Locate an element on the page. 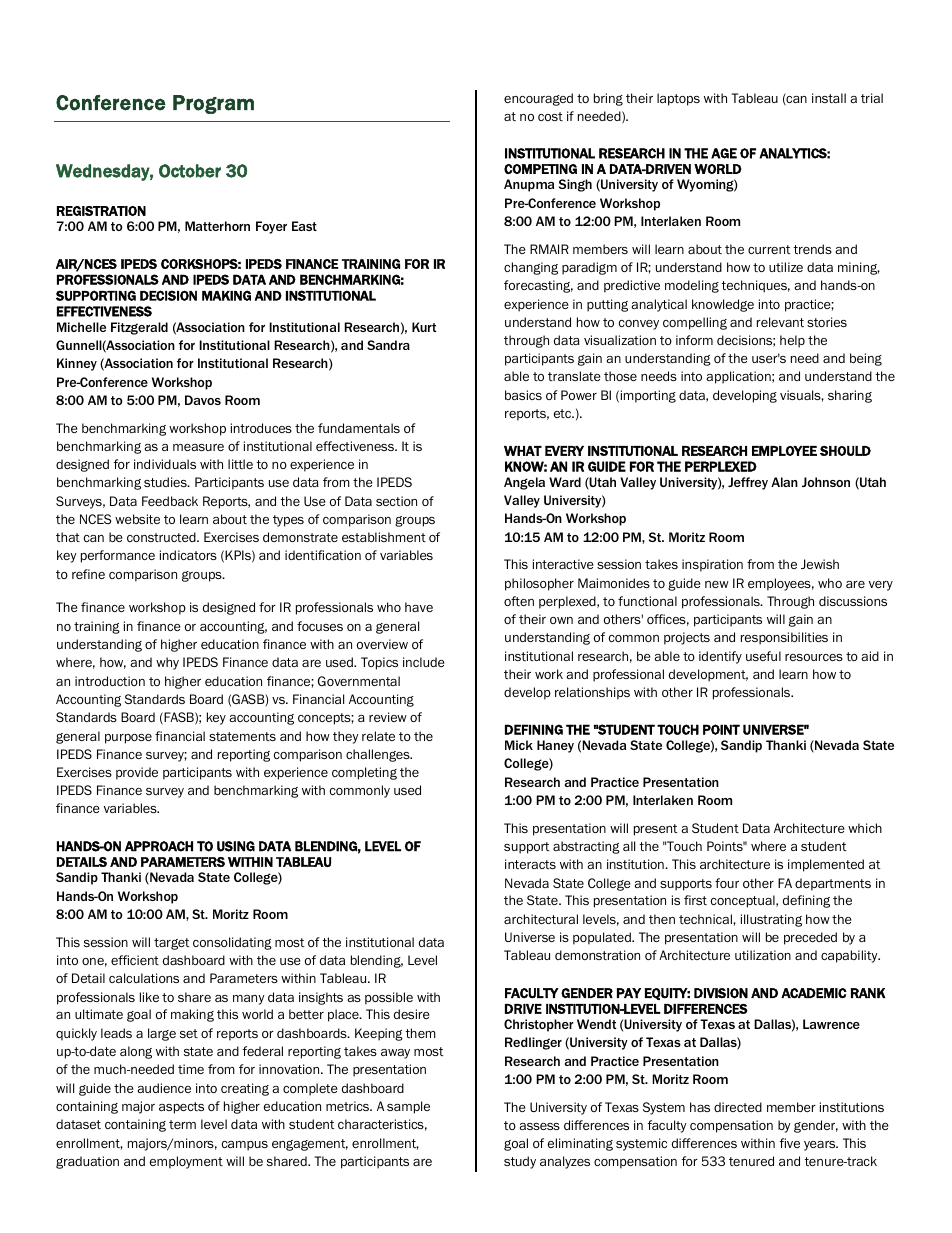 The width and height of the image is (952, 1233). have is located at coordinates (419, 607).
